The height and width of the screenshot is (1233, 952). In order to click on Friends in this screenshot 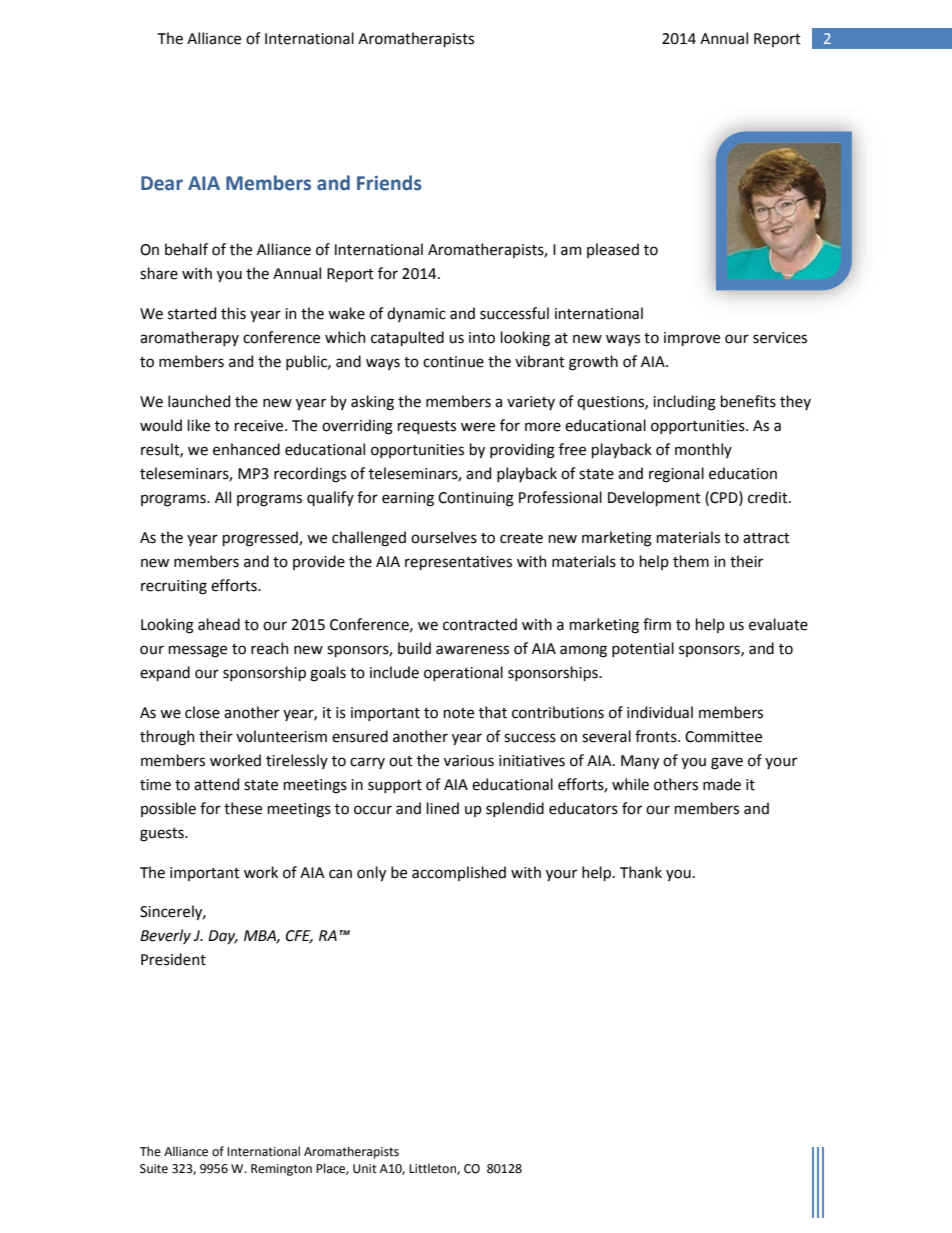, I will do `click(389, 183)`.
